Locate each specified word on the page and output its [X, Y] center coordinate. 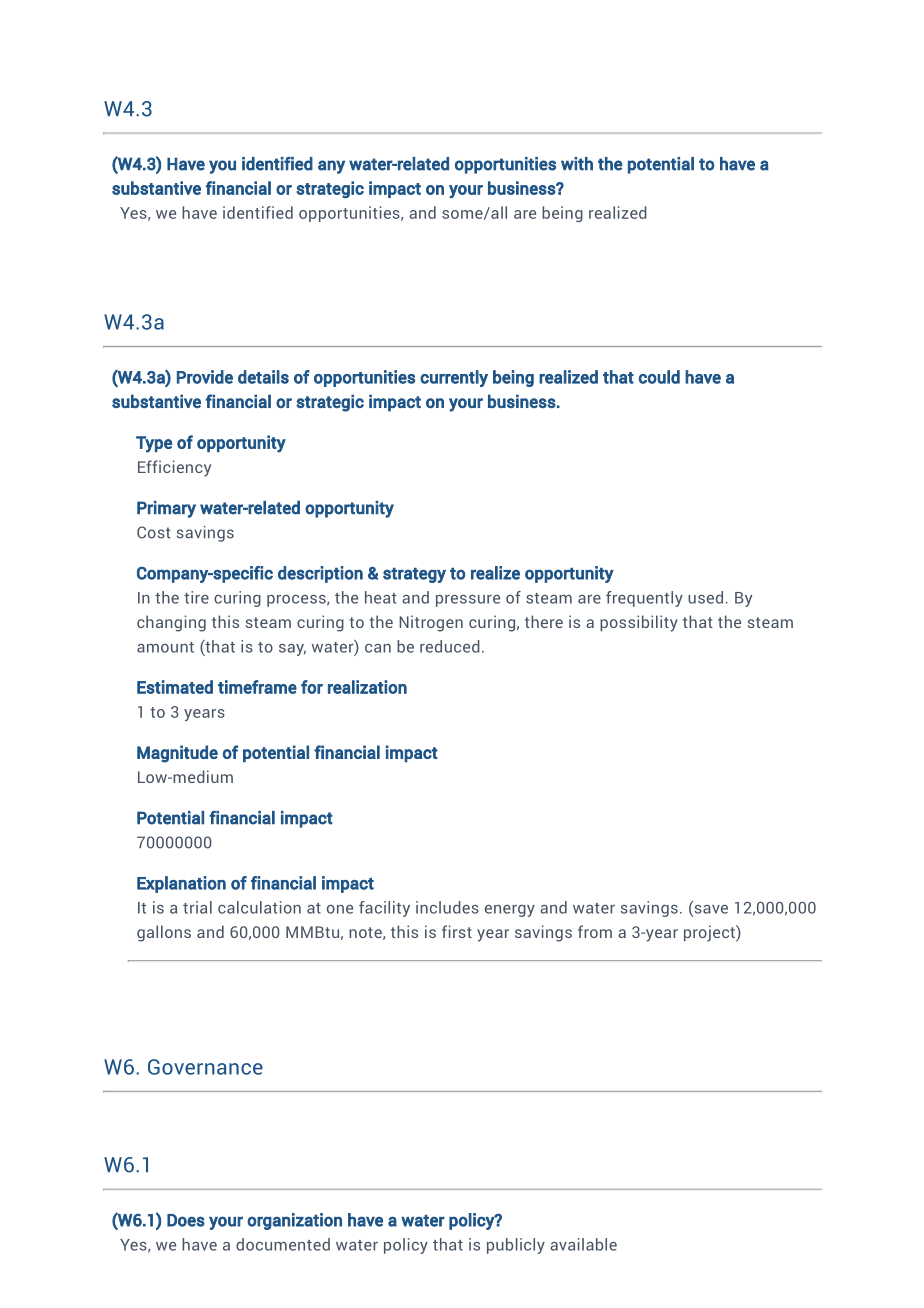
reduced [450, 646]
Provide [205, 377]
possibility [639, 623]
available [583, 1244]
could [659, 377]
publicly [516, 1246]
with [577, 164]
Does [186, 1220]
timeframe [257, 687]
